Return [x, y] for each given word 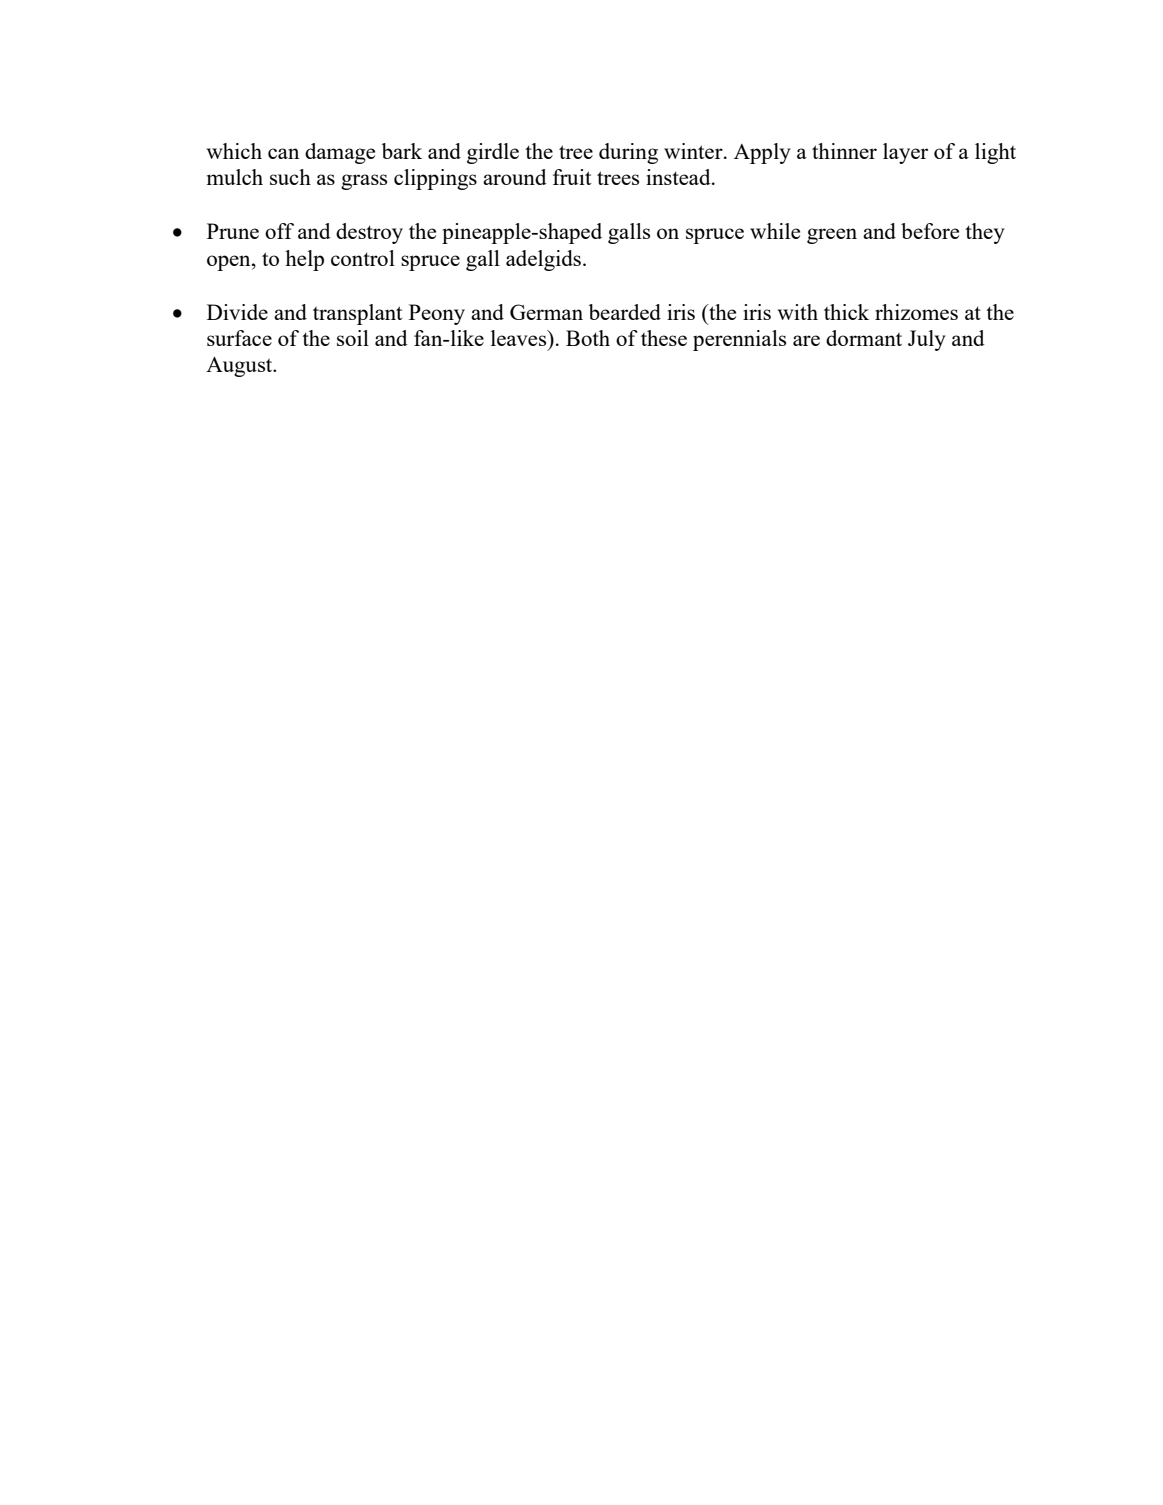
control [363, 258]
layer [905, 153]
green [832, 236]
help [304, 260]
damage [340, 153]
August [240, 367]
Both [588, 338]
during [628, 153]
